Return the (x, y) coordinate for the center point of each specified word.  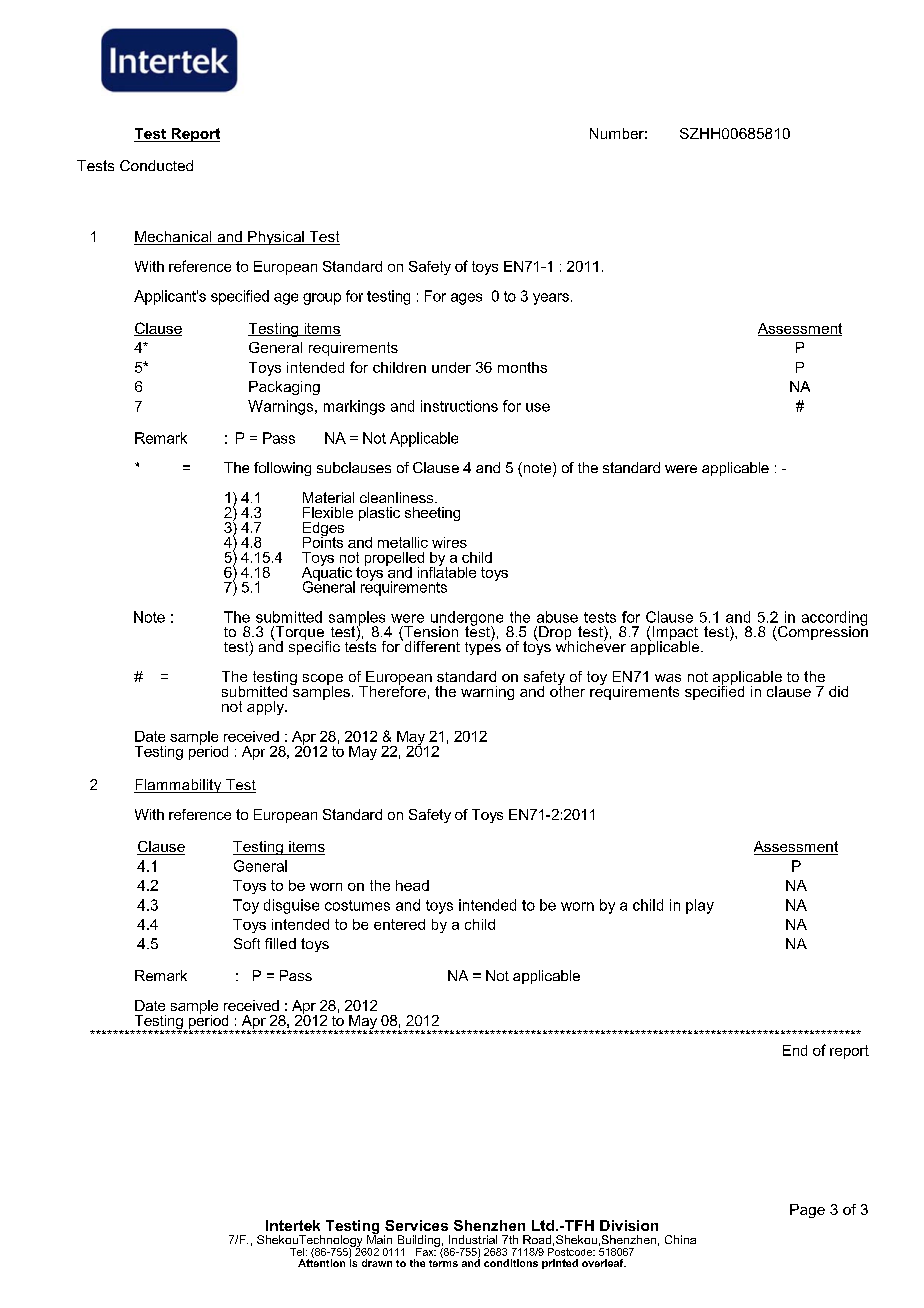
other (567, 690)
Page (807, 1211)
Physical (276, 238)
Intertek (293, 1225)
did (838, 691)
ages (466, 299)
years (551, 299)
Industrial (473, 1239)
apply (266, 708)
